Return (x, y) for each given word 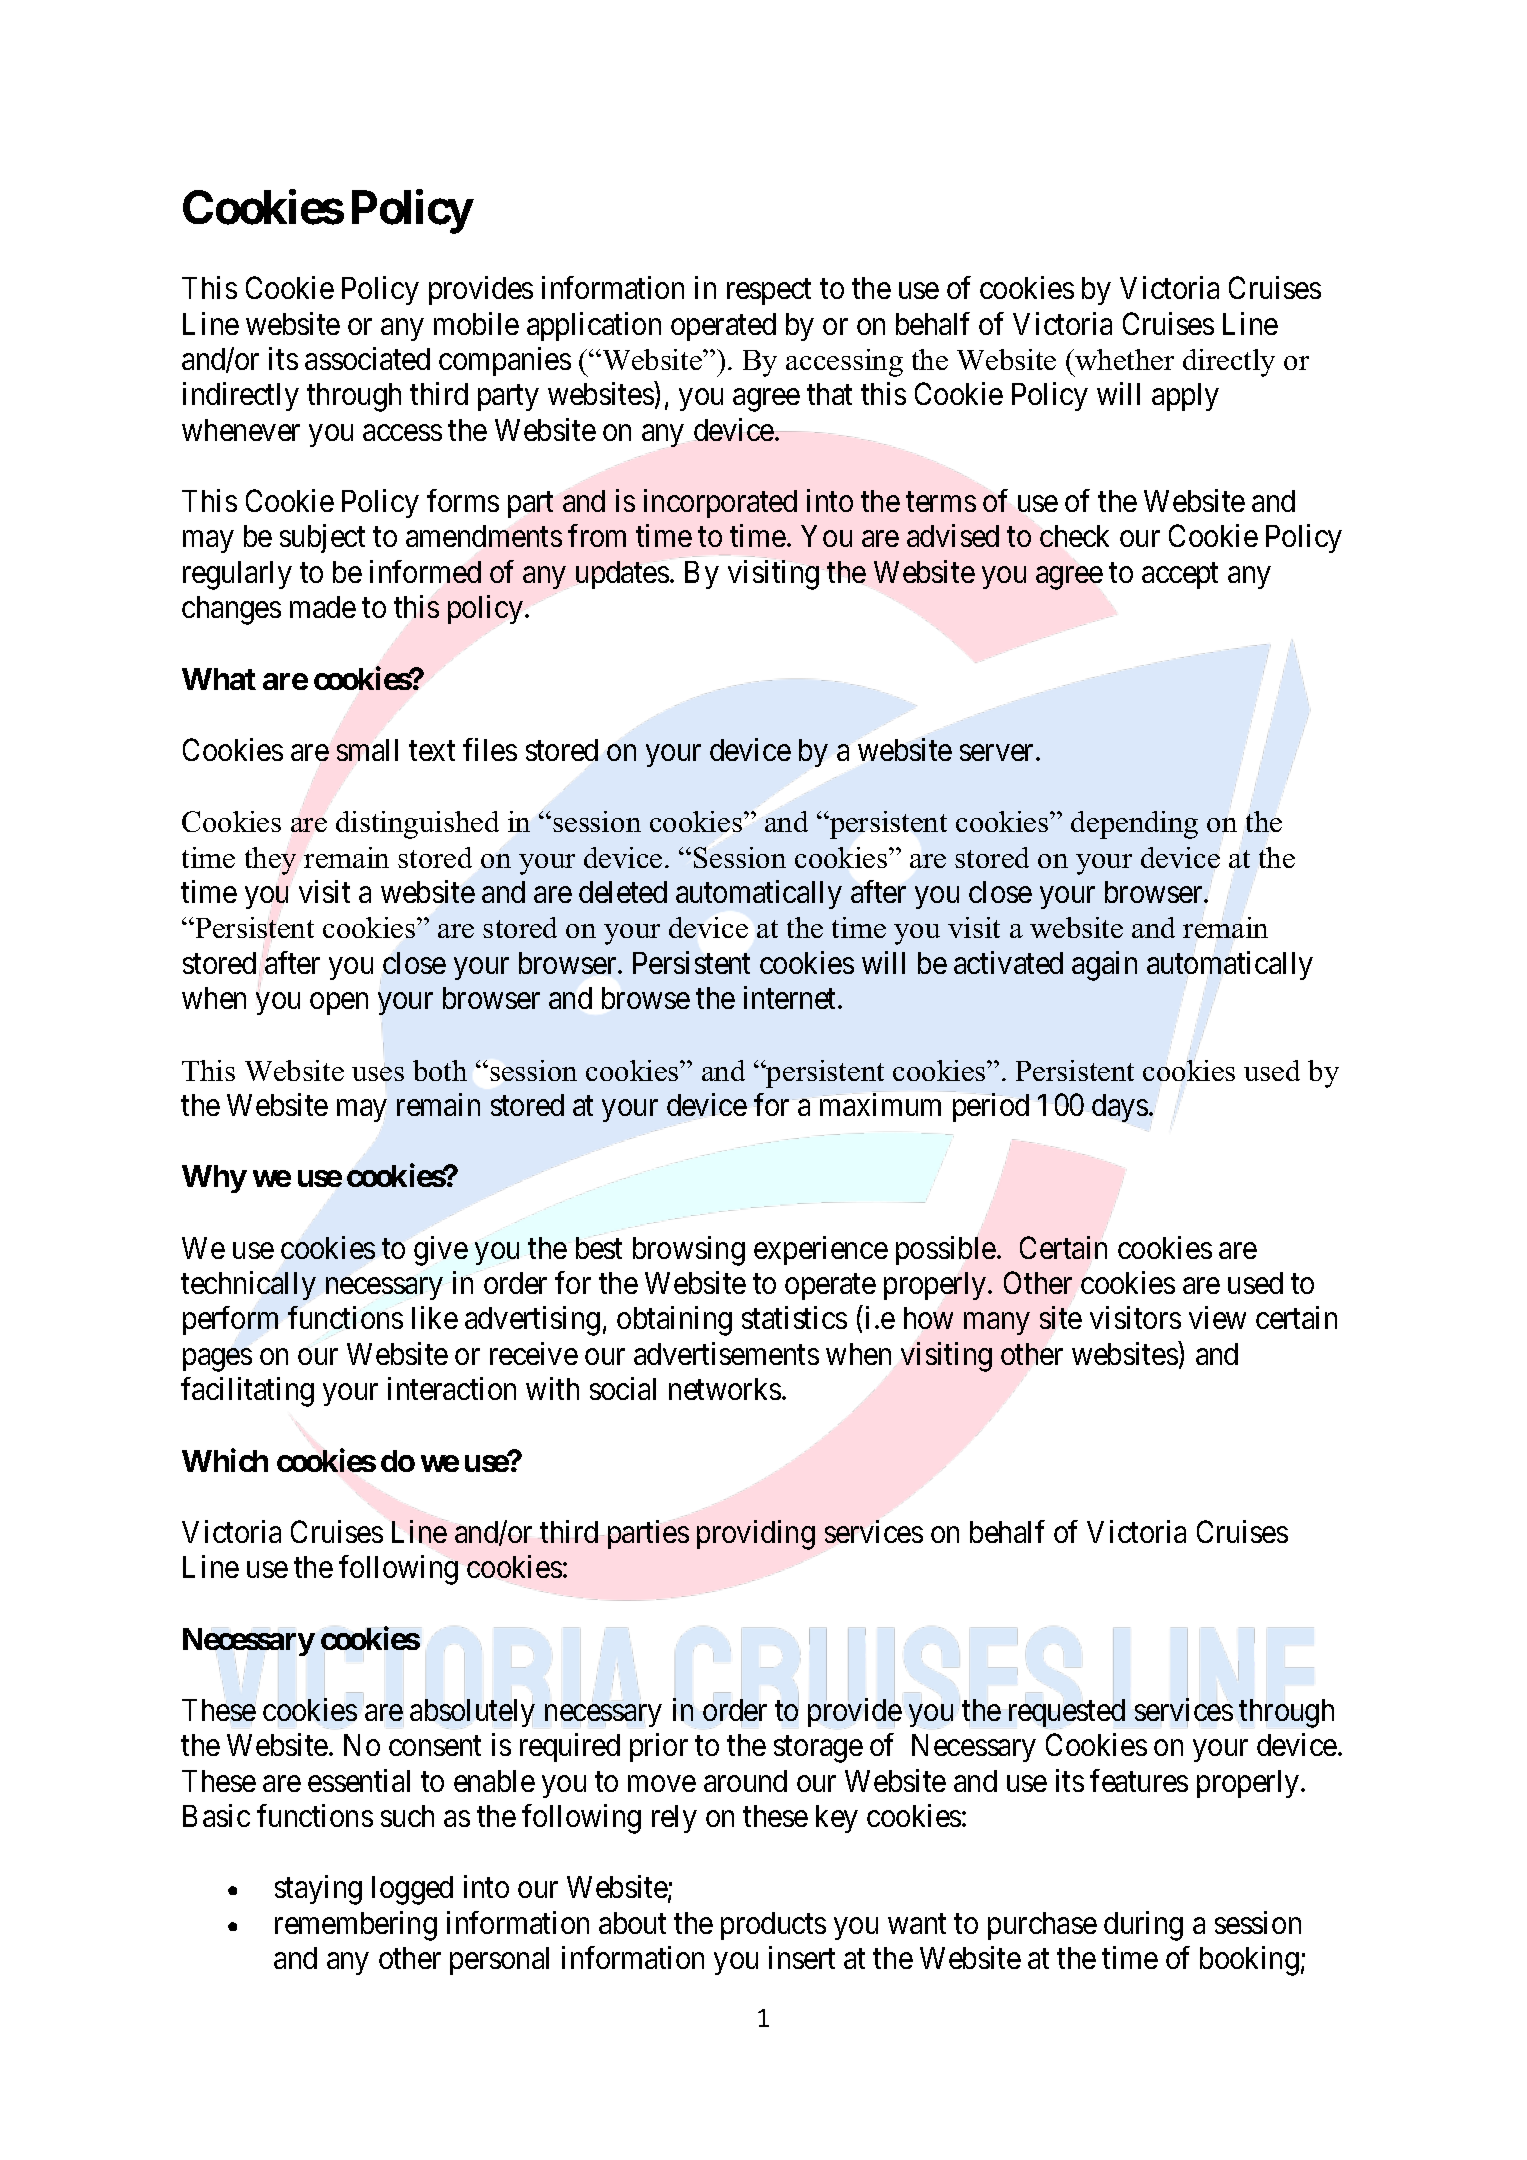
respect (769, 292)
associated (367, 358)
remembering (356, 1926)
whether (1123, 359)
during (1143, 1926)
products (773, 1926)
